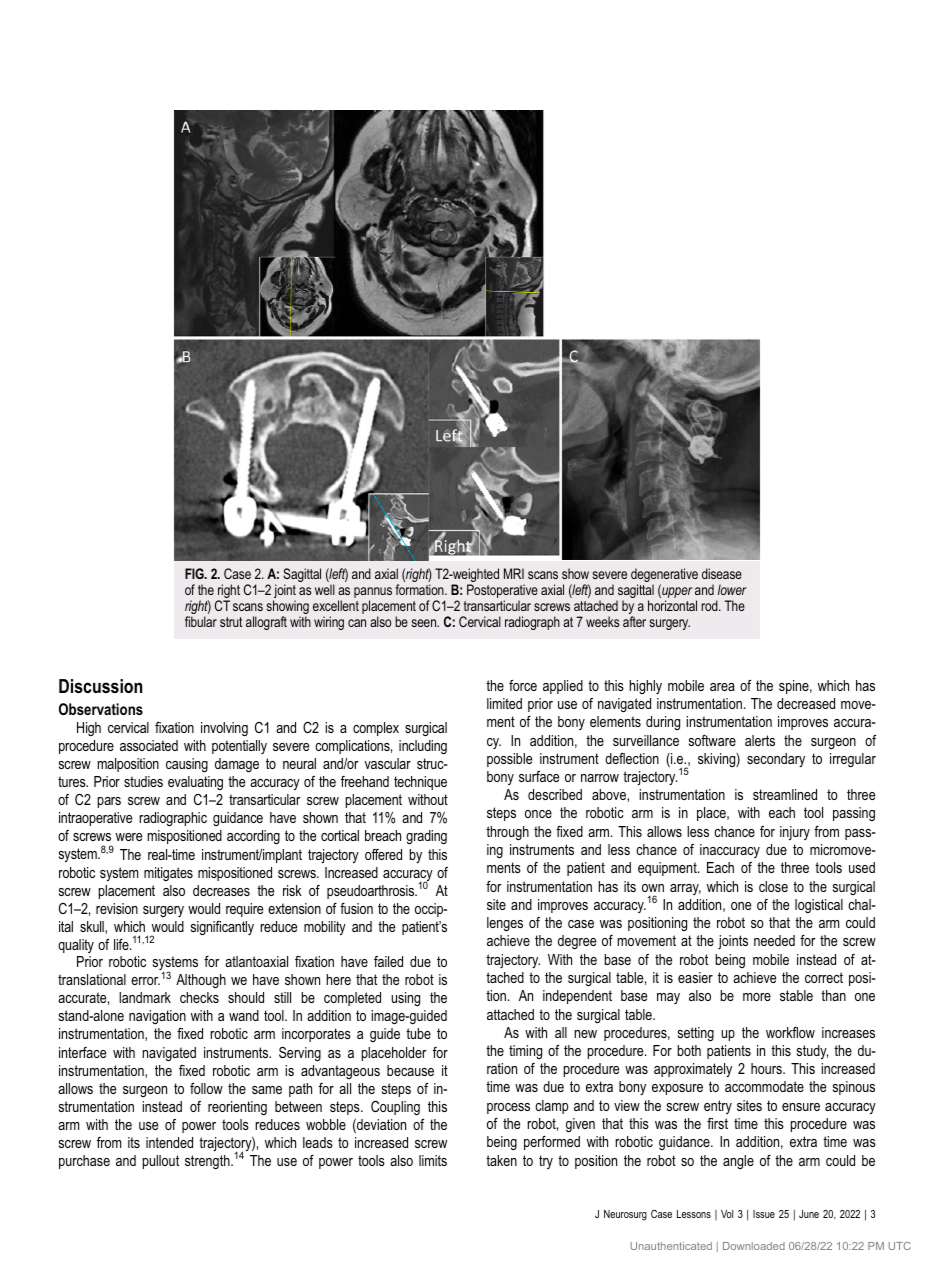  I want to click on degree, so click(577, 942).
